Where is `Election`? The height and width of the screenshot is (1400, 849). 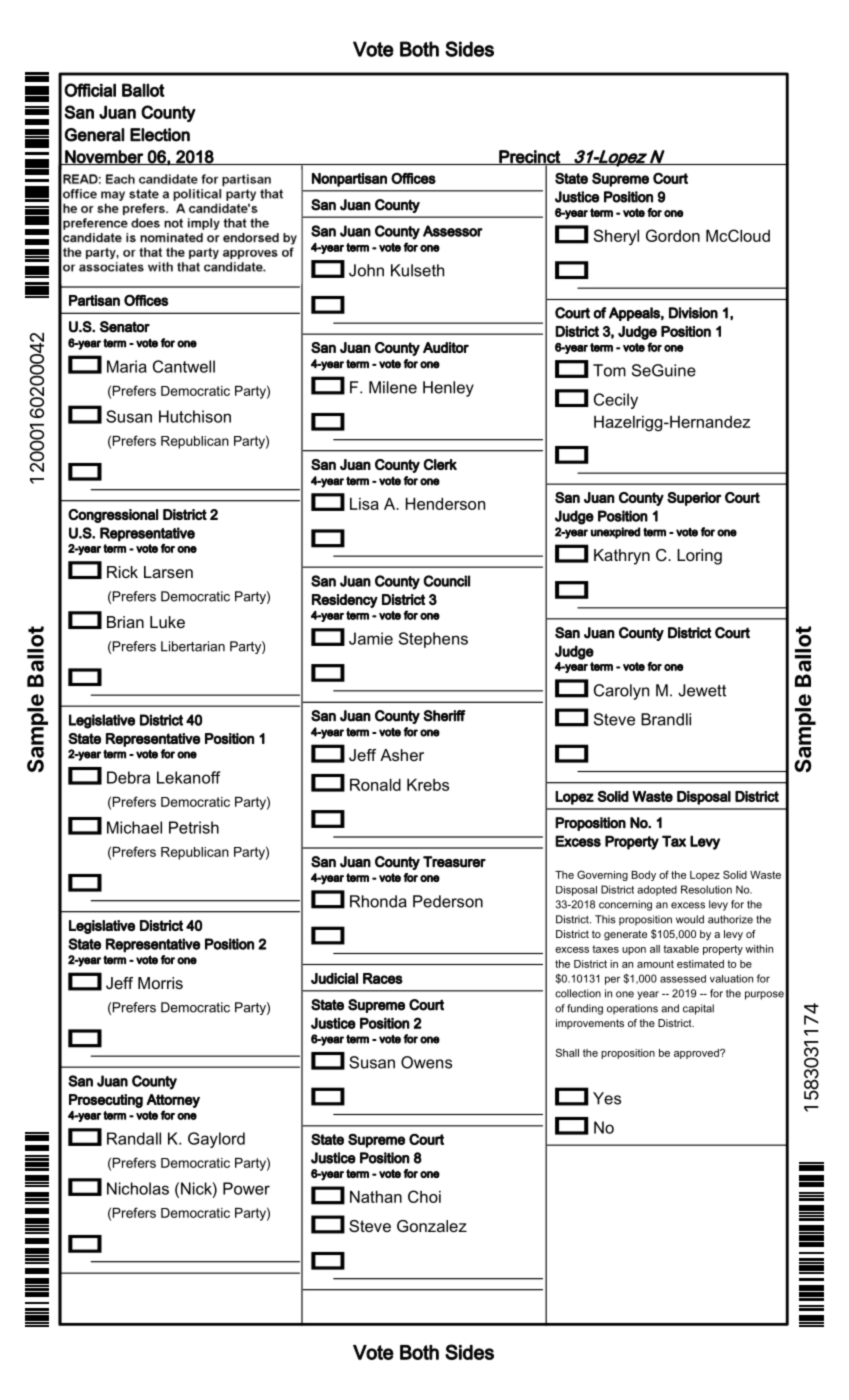
Election is located at coordinates (160, 135).
